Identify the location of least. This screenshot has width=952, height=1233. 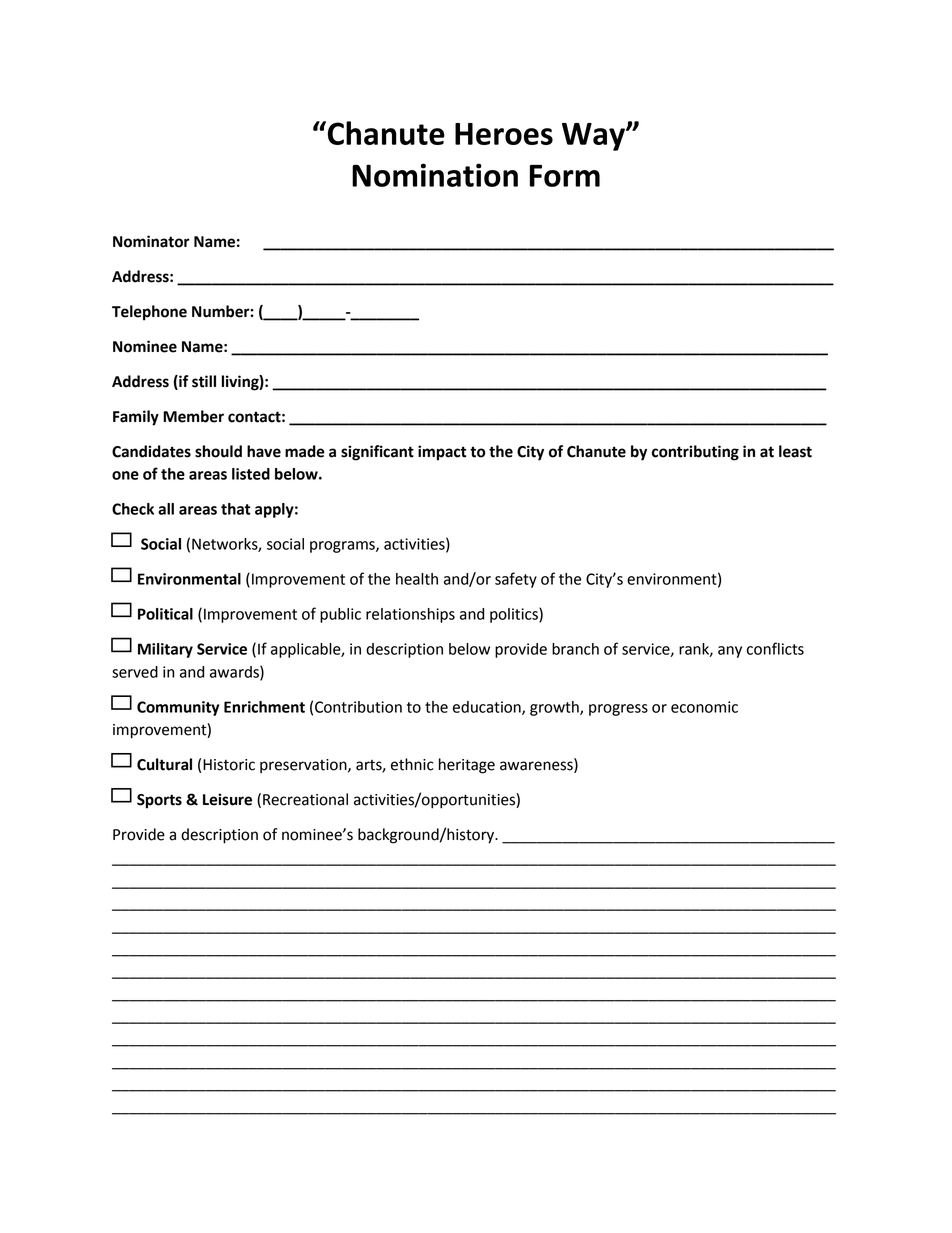
(795, 451).
